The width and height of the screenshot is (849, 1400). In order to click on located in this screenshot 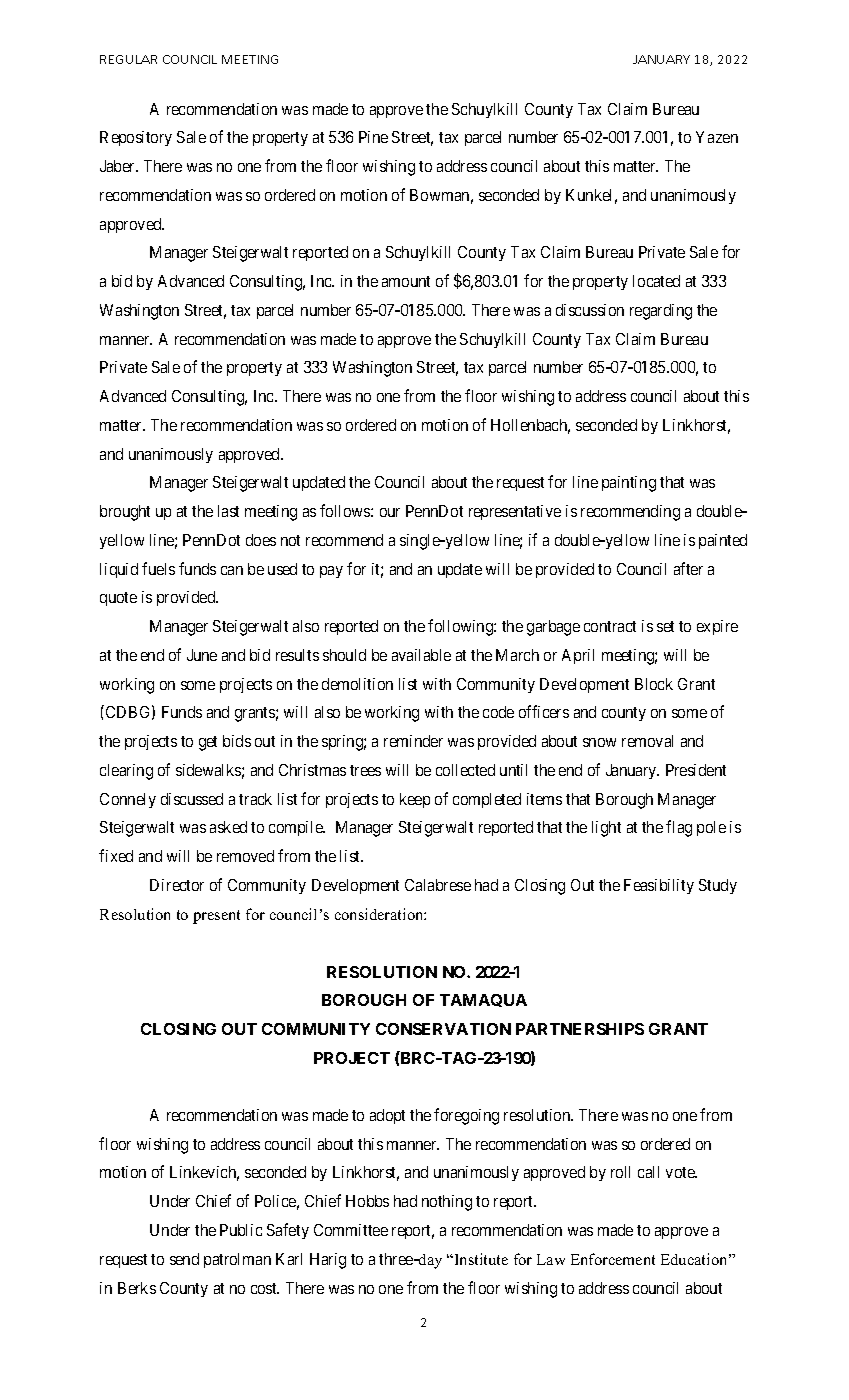, I will do `click(656, 281)`.
